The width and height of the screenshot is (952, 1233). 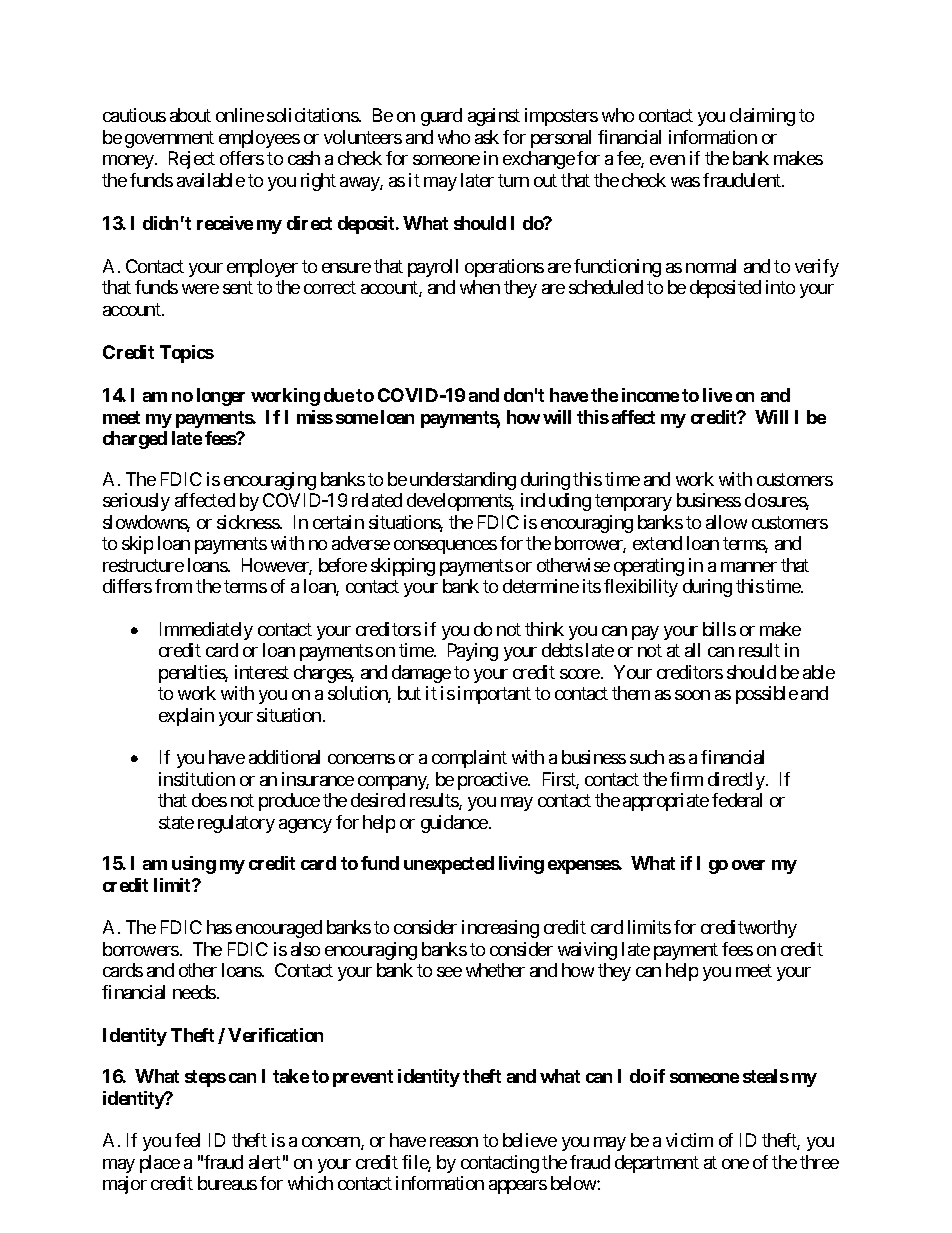 What do you see at coordinates (487, 137) in the screenshot?
I see `ask` at bounding box center [487, 137].
